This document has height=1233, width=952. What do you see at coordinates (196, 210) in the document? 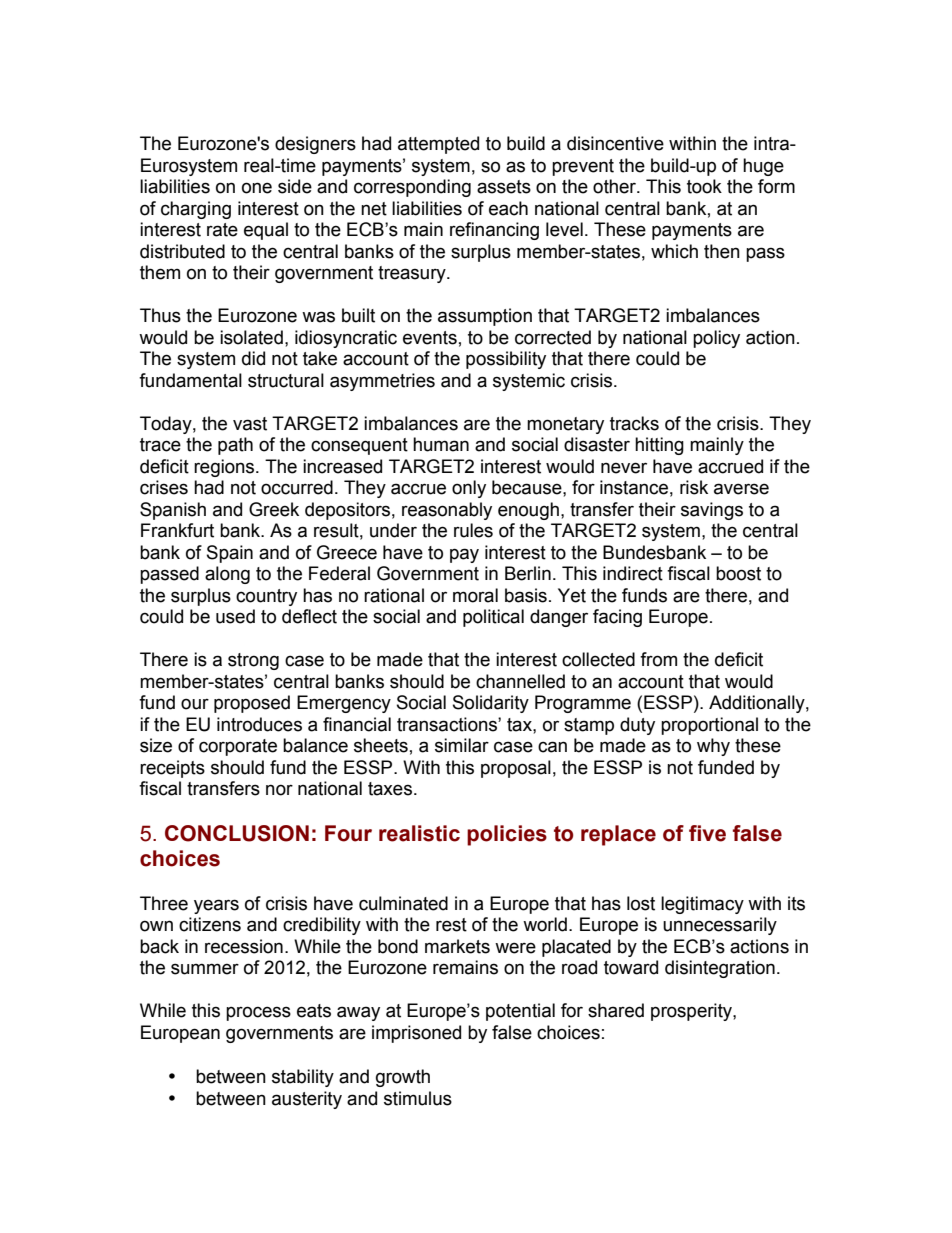
I see `charging` at bounding box center [196, 210].
